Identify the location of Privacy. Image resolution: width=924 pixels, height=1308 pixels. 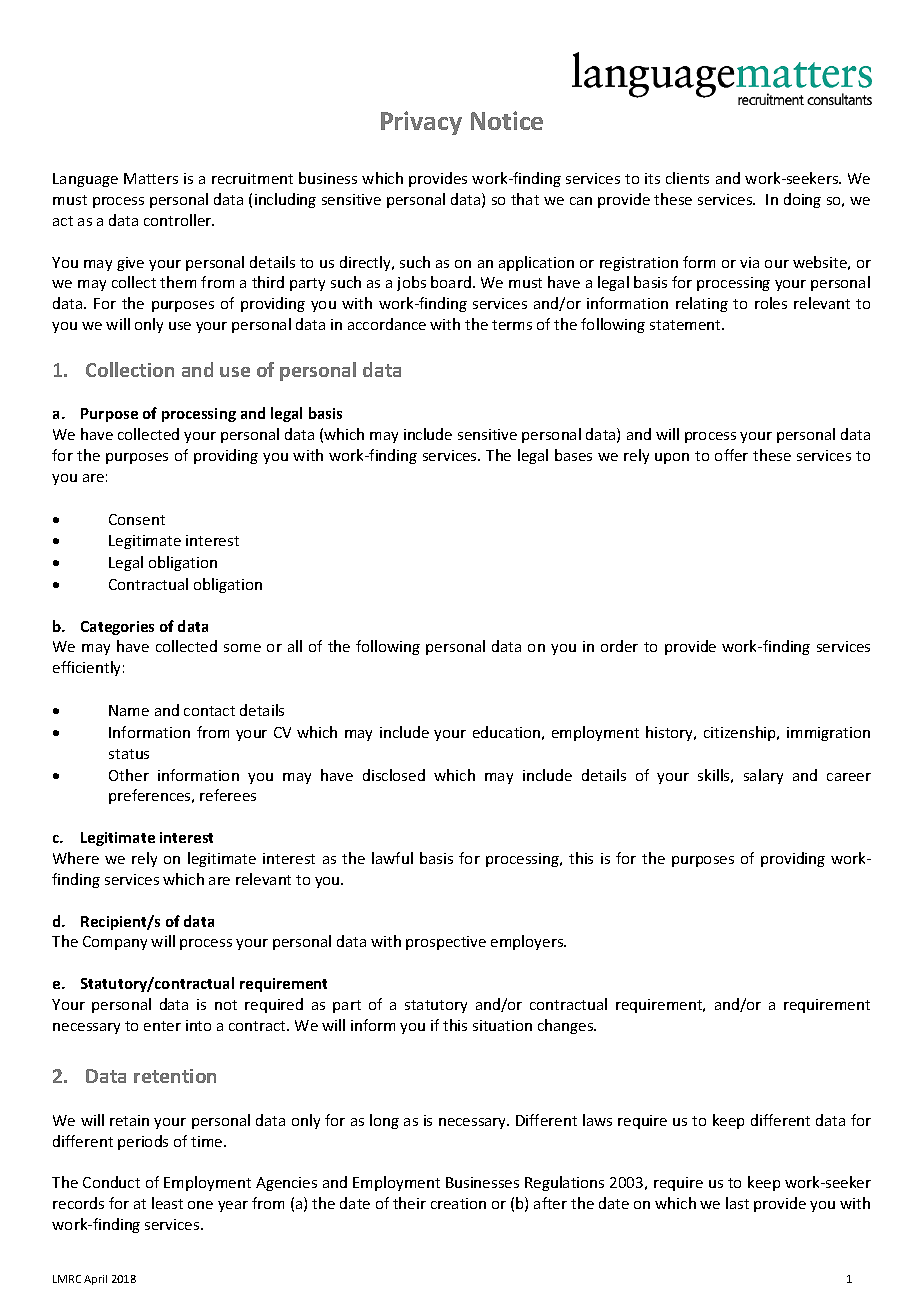
(421, 123).
